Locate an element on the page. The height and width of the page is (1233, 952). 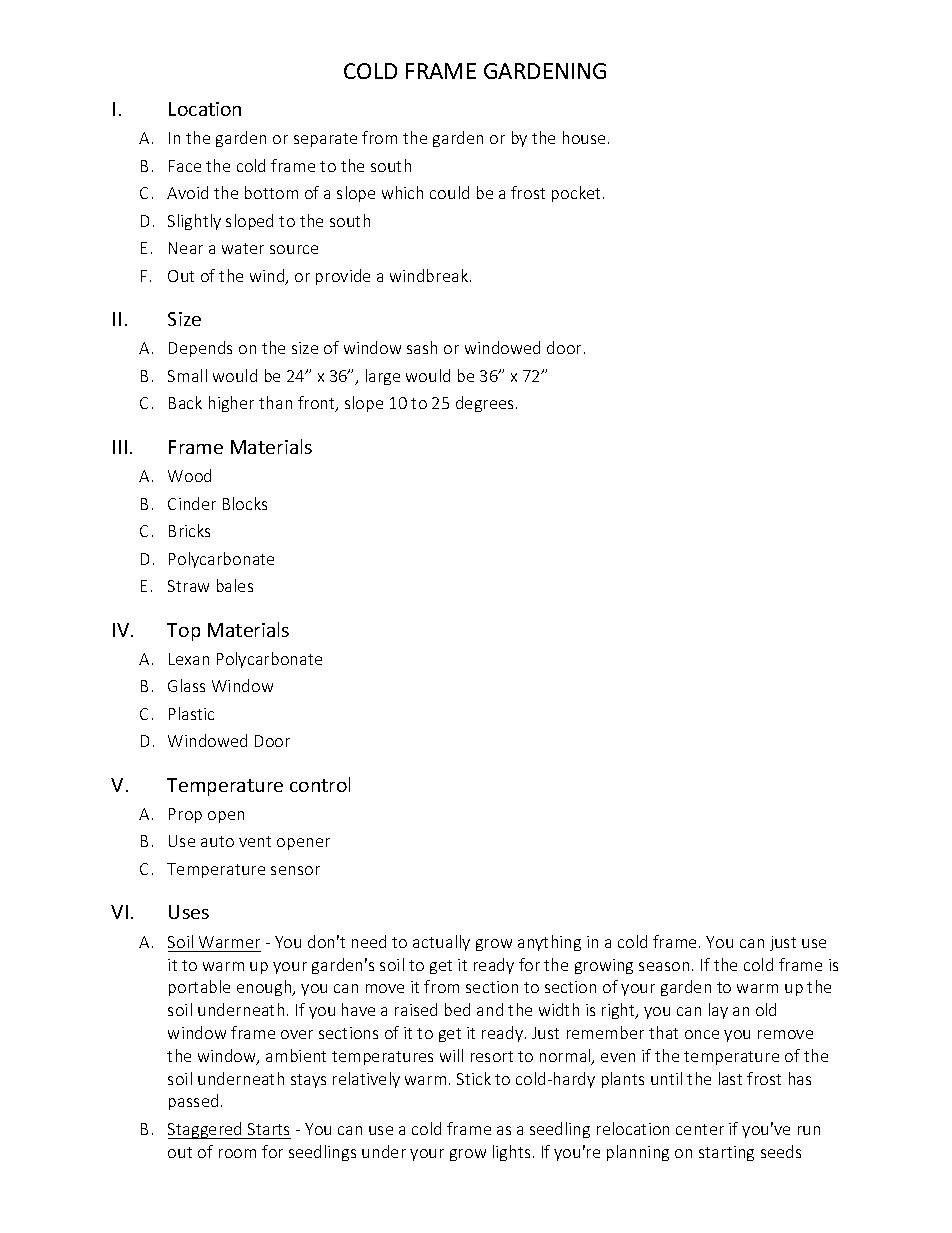
Face is located at coordinates (185, 166).
